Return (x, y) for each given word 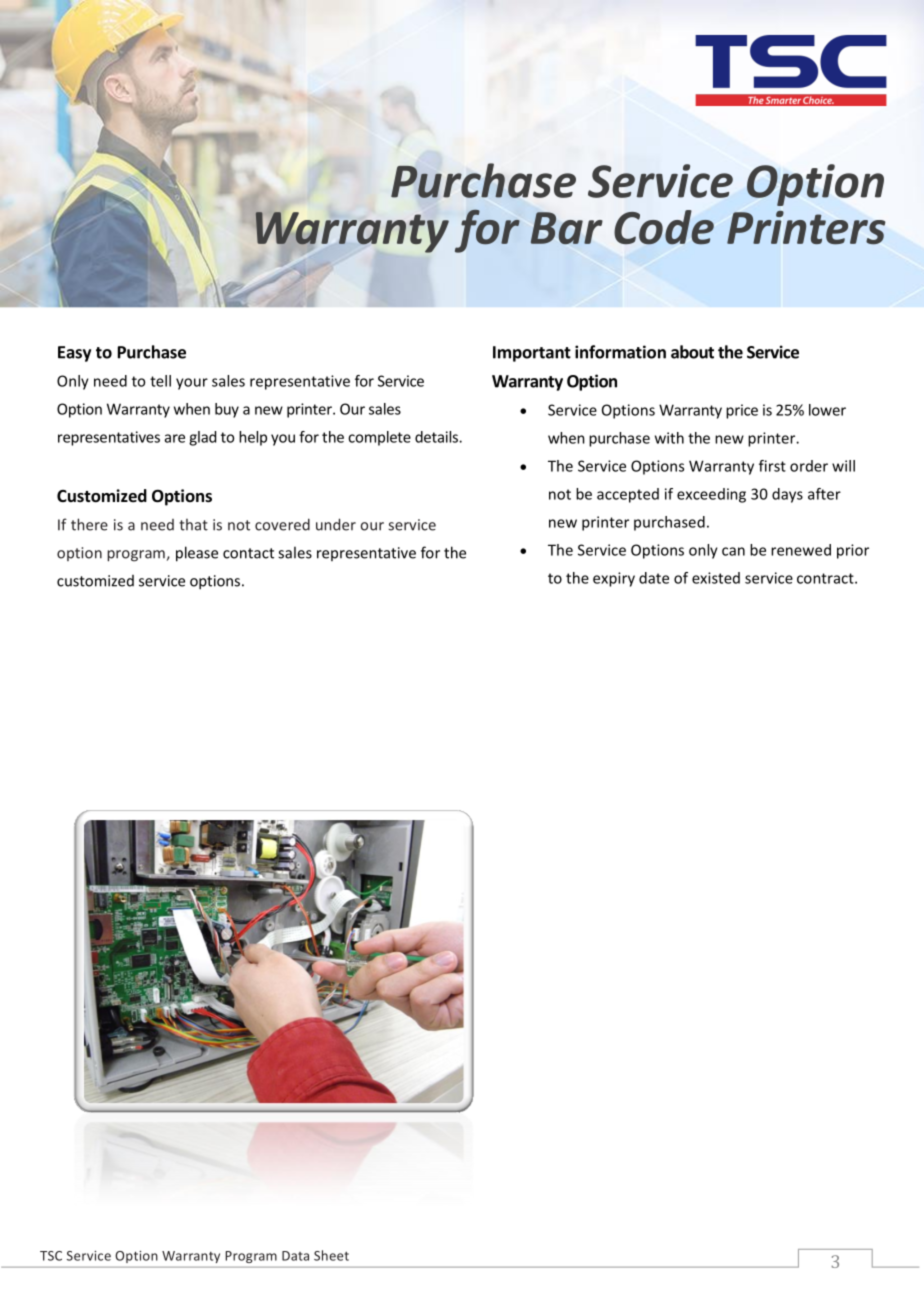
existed (716, 578)
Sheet (331, 1255)
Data (295, 1256)
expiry (614, 579)
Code (664, 227)
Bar (567, 228)
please (197, 554)
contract (826, 578)
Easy (74, 354)
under (336, 524)
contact (248, 553)
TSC (51, 1256)
